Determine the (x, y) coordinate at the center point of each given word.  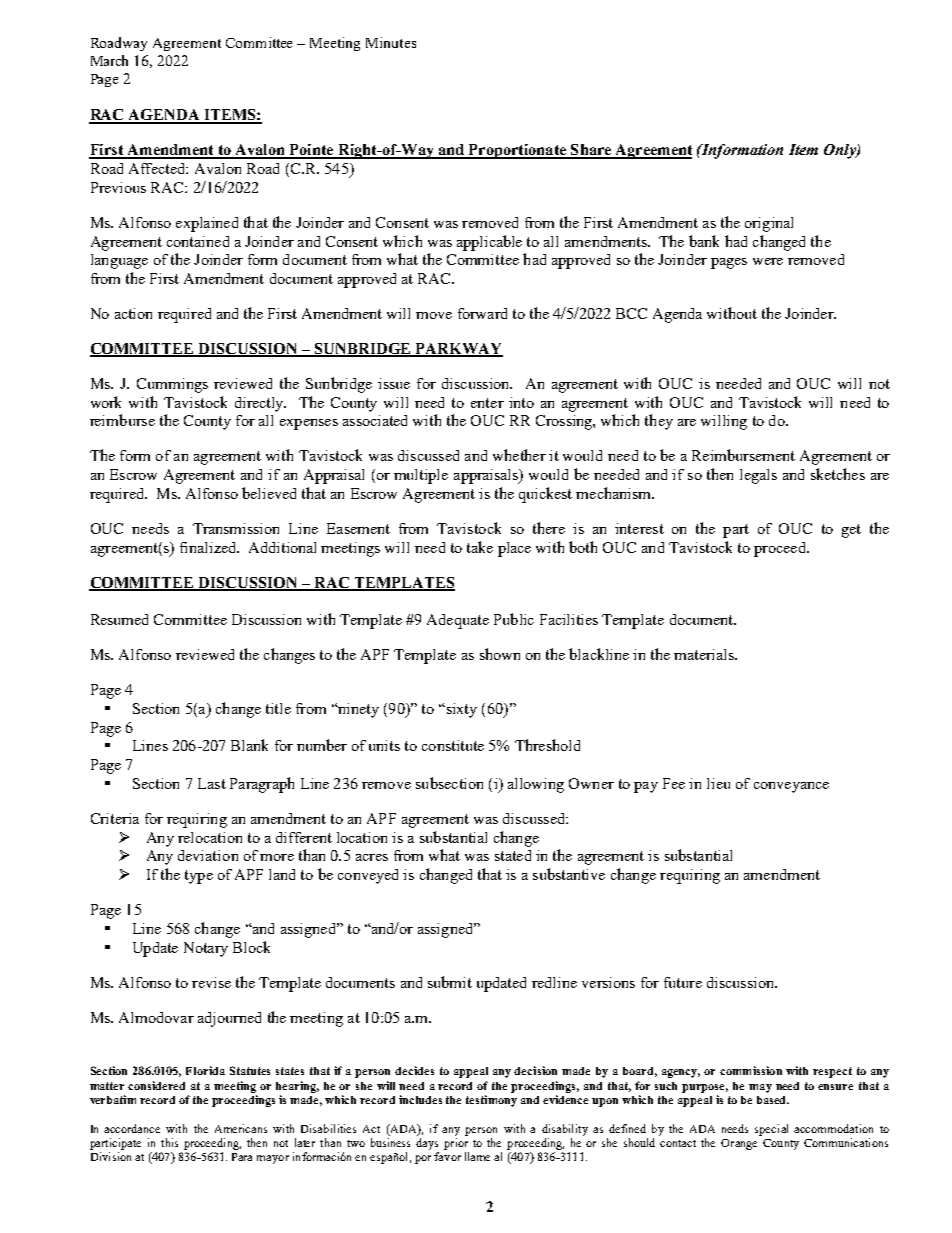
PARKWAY (458, 350)
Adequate (458, 621)
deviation (208, 855)
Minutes (391, 42)
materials (705, 654)
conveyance (791, 787)
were (768, 261)
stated (513, 855)
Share (591, 151)
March (109, 60)
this (169, 1142)
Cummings (172, 385)
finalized (209, 547)
